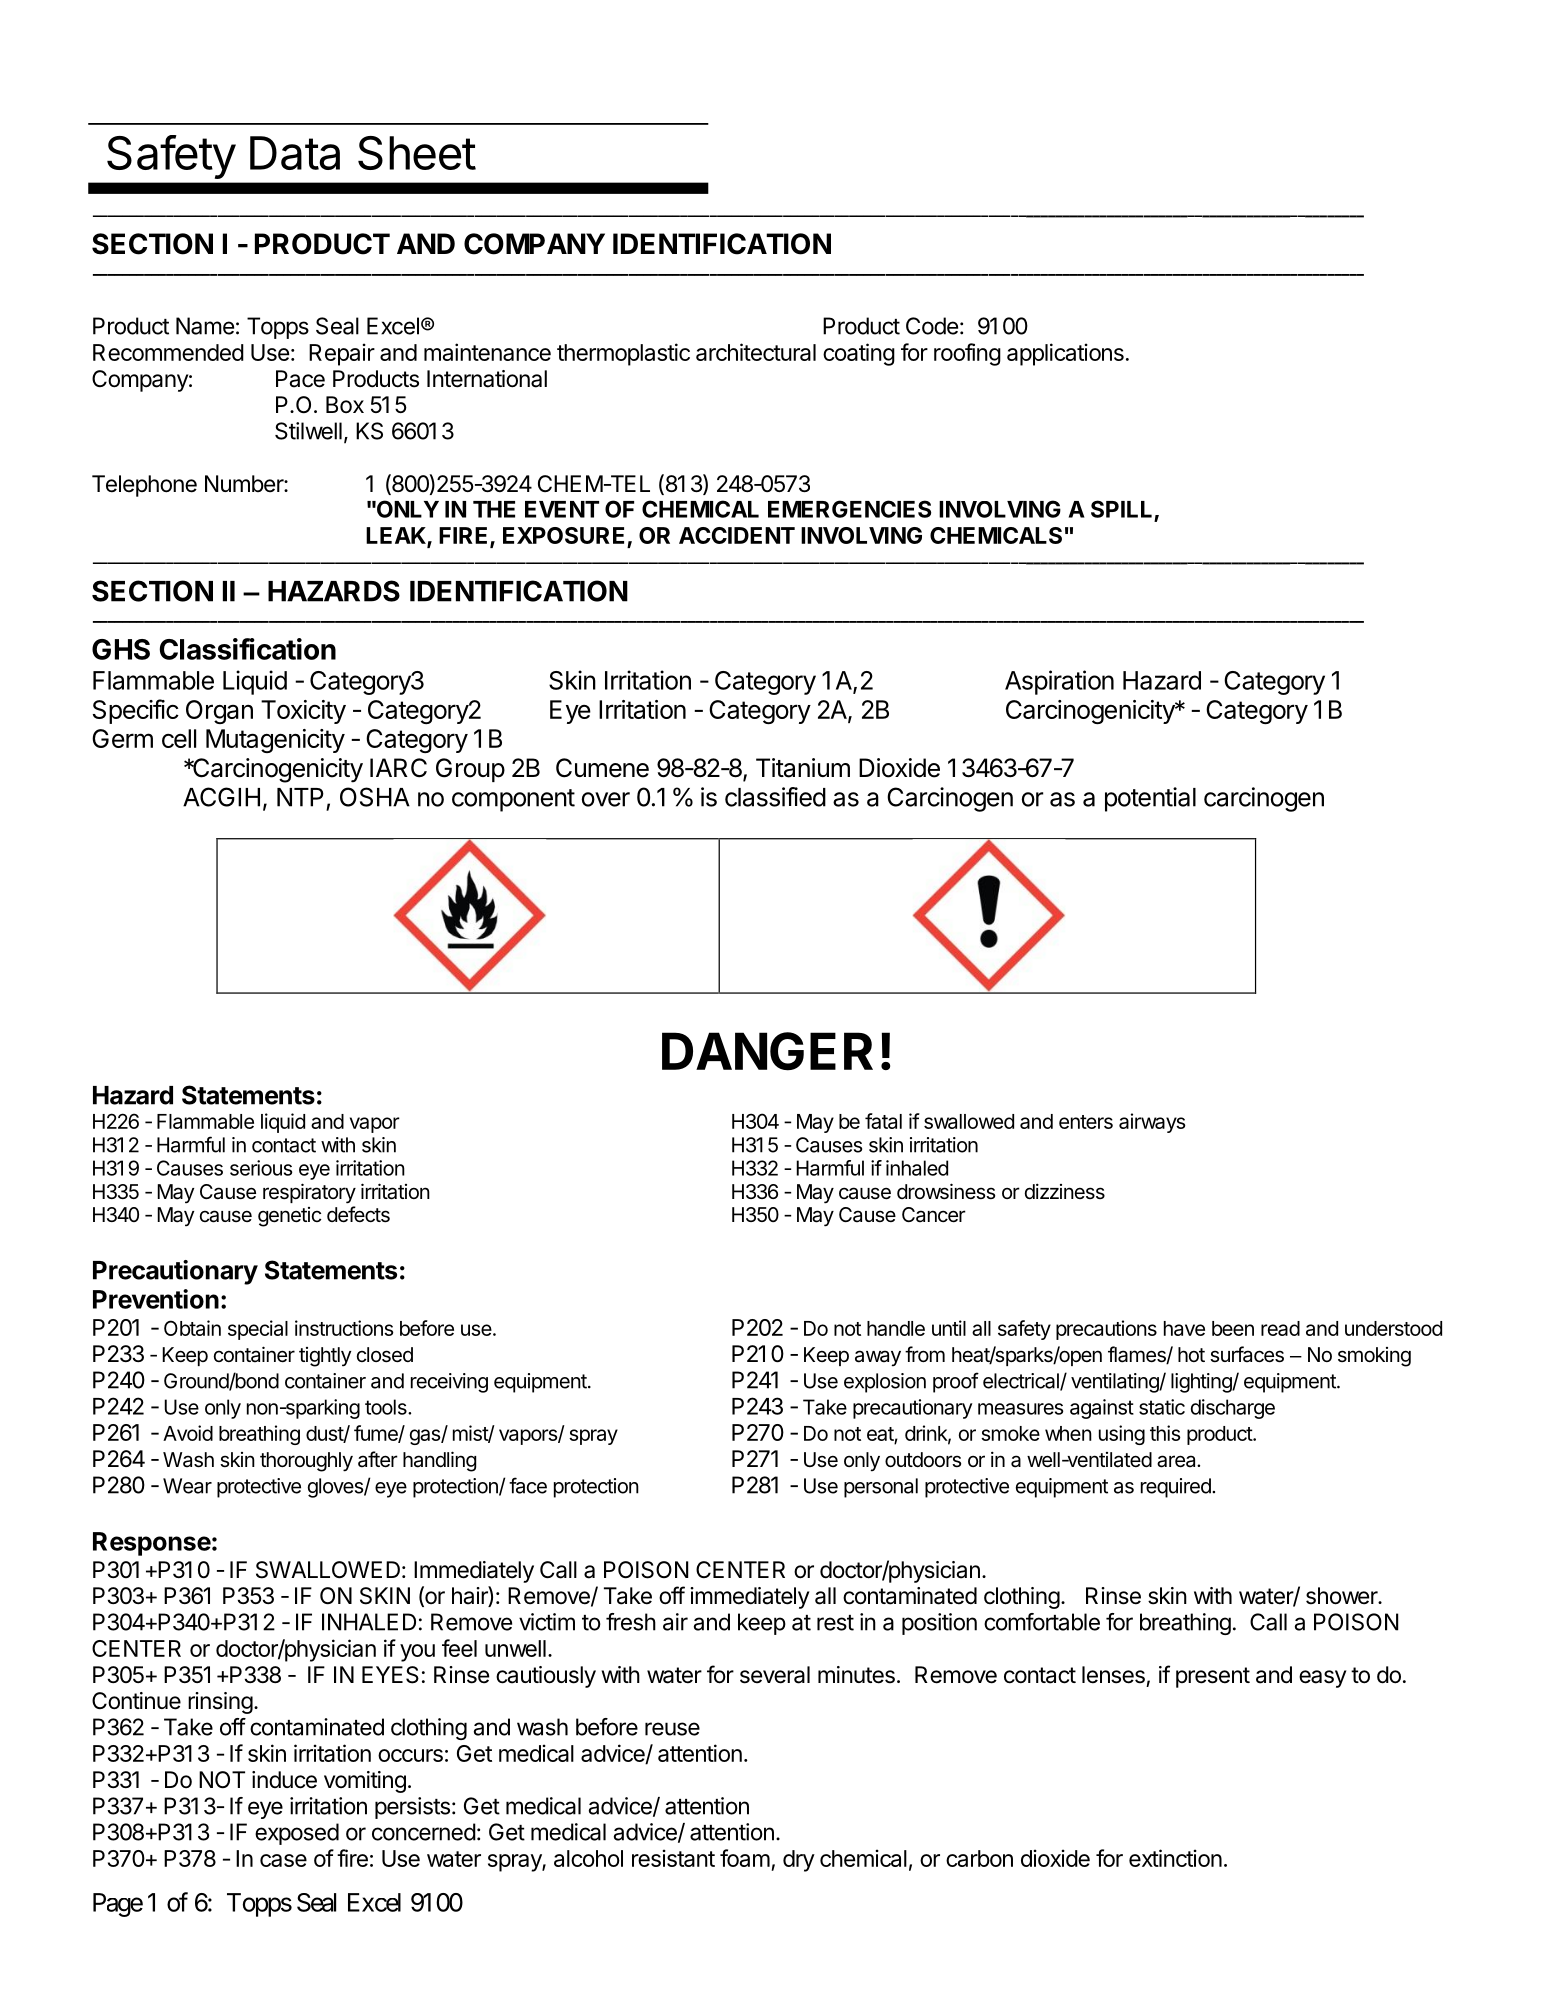  What do you see at coordinates (295, 153) in the page?
I see `Data` at bounding box center [295, 153].
